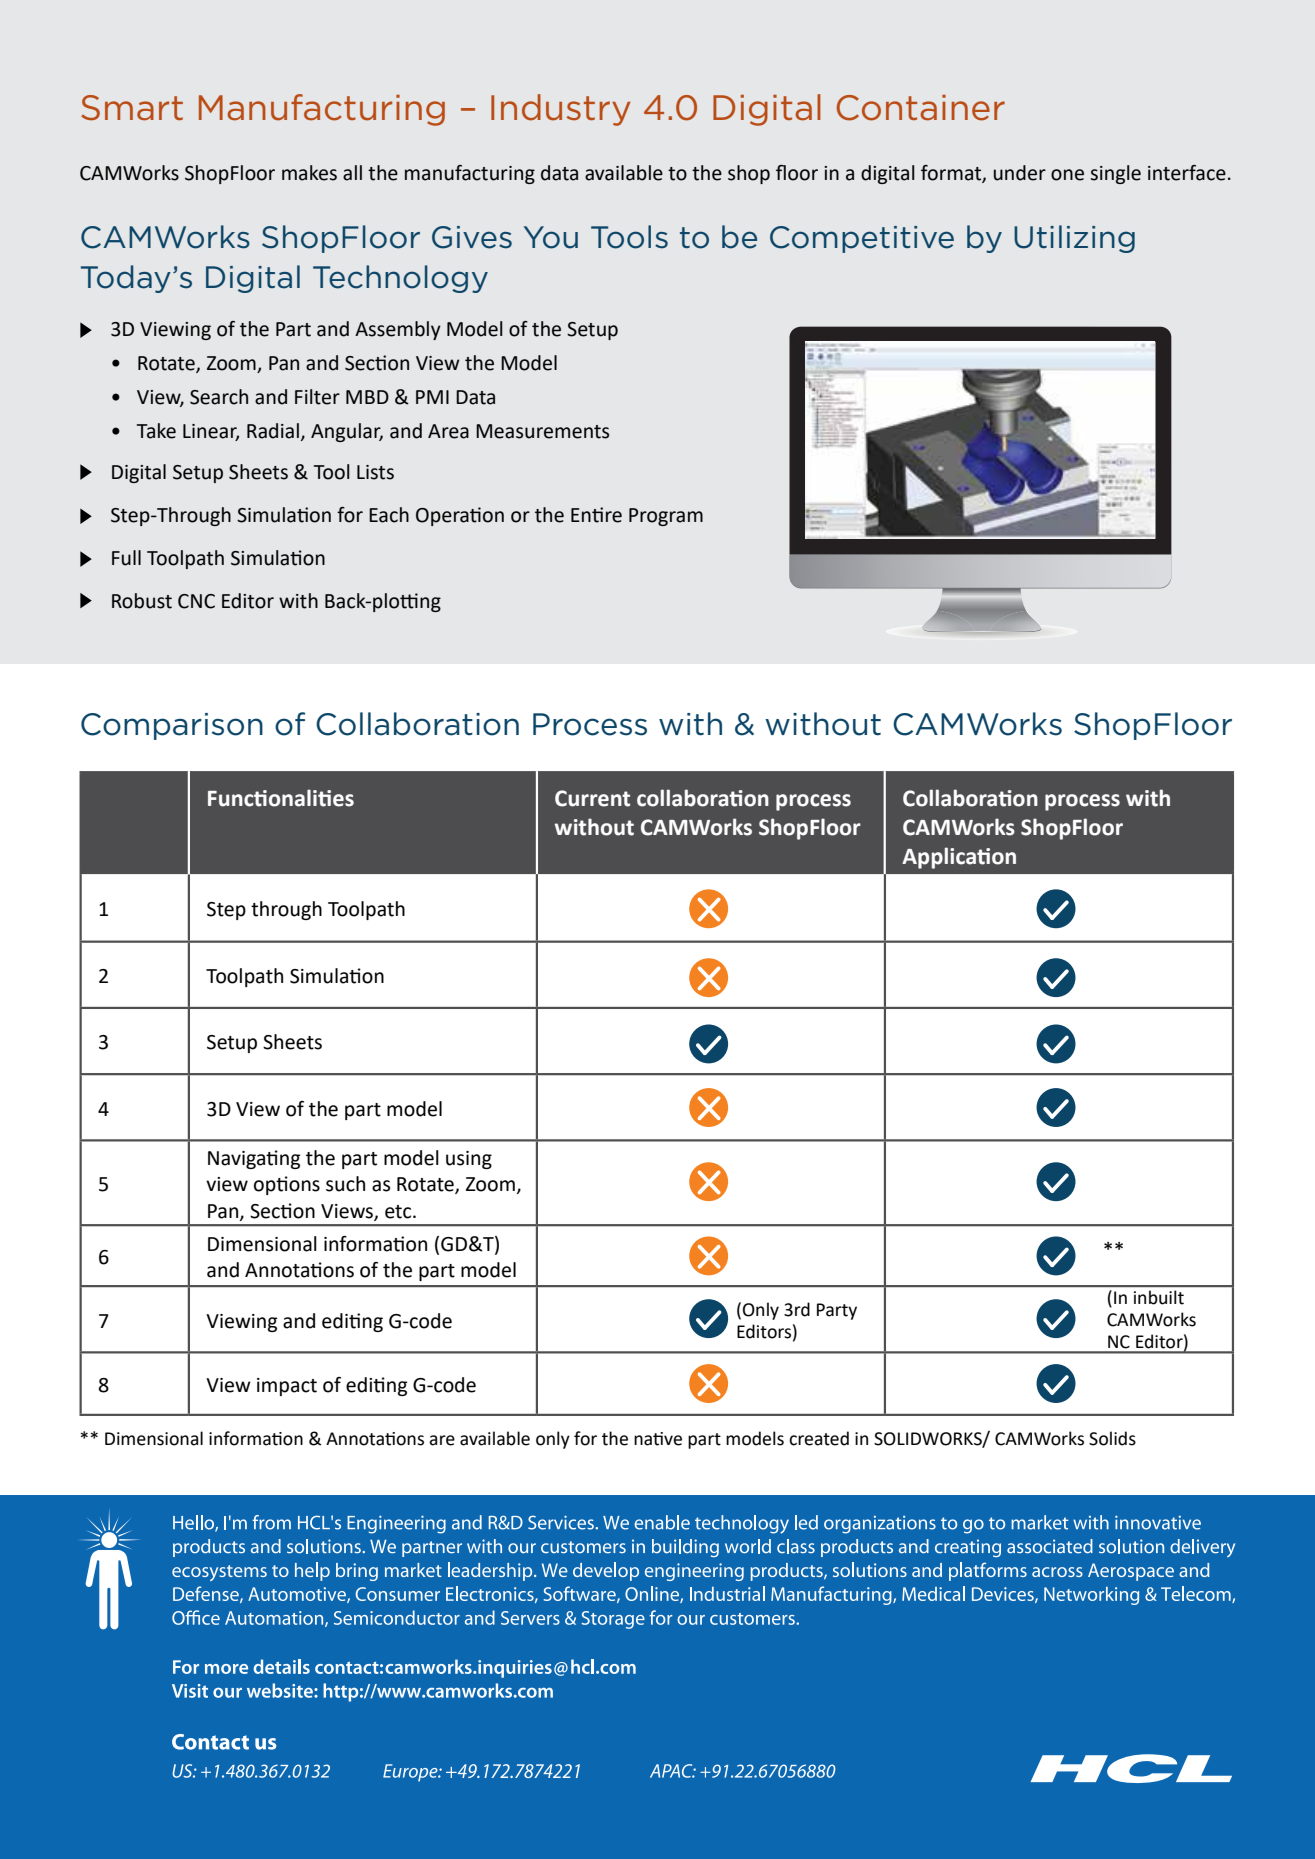 Image resolution: width=1315 pixels, height=1859 pixels. What do you see at coordinates (309, 173) in the screenshot?
I see `makes` at bounding box center [309, 173].
